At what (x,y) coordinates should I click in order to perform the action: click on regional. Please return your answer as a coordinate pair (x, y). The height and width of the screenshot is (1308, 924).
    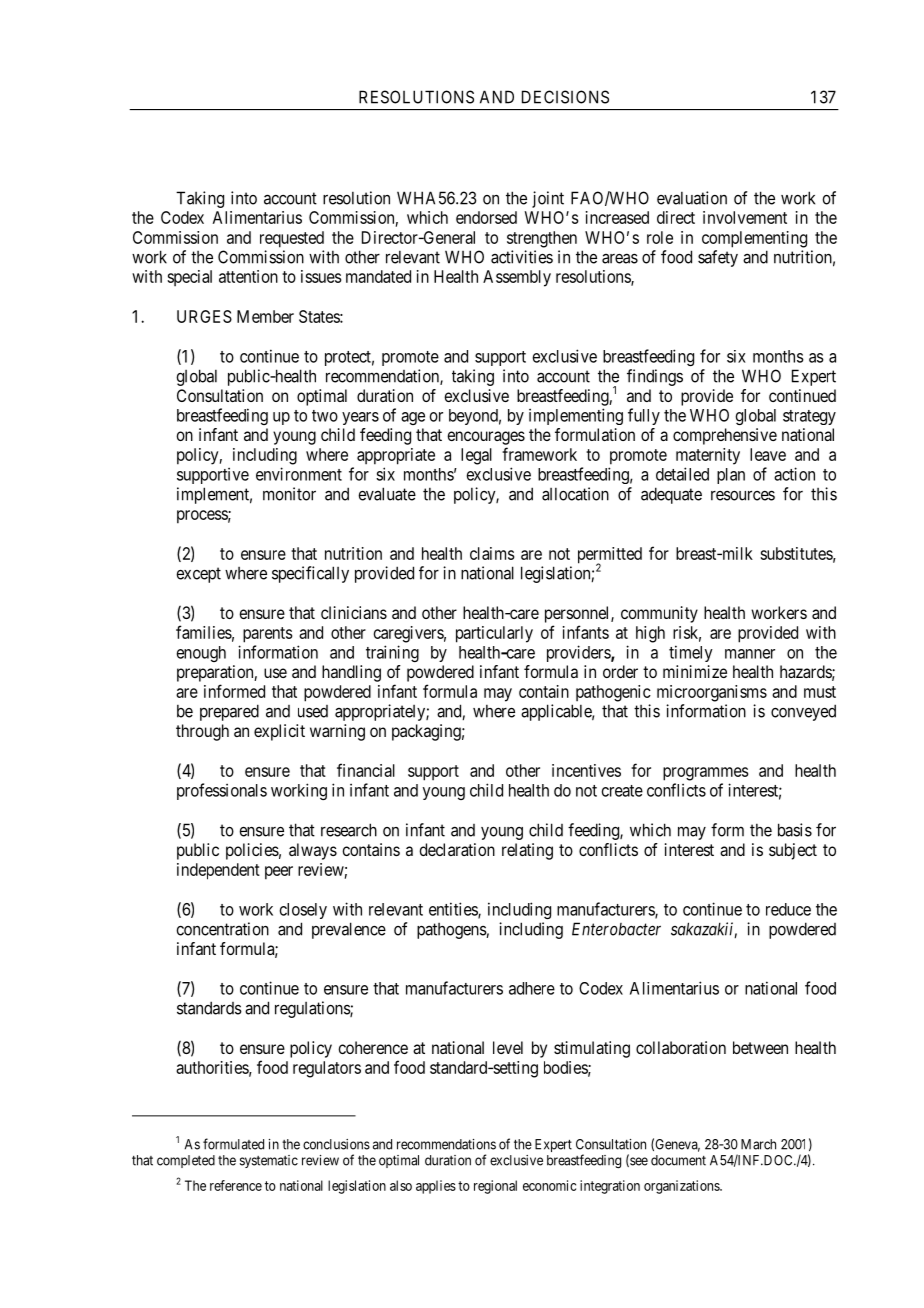
    Looking at the image, I should click on (495, 1187).
